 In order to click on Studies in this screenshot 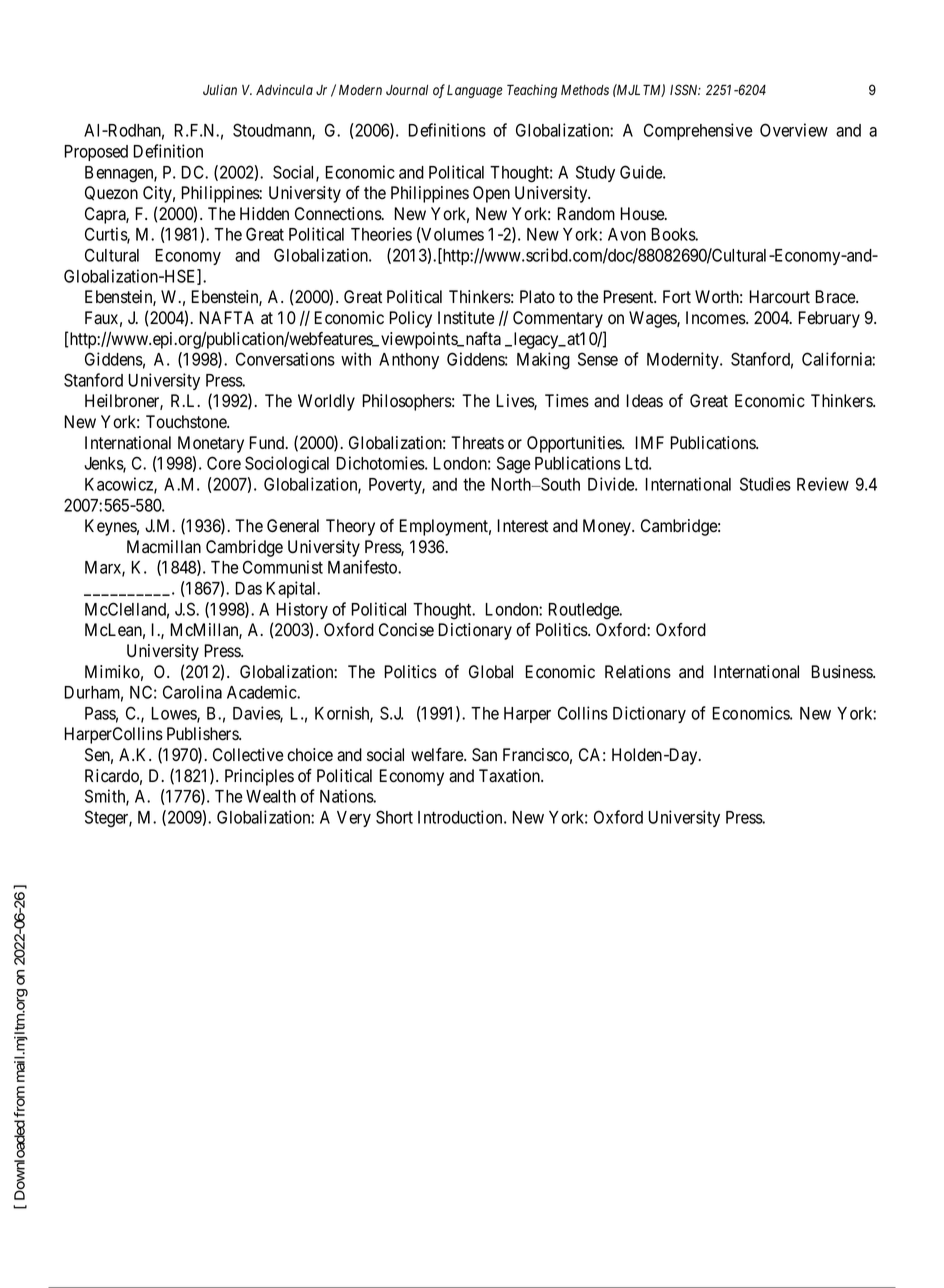, I will do `click(765, 484)`.
